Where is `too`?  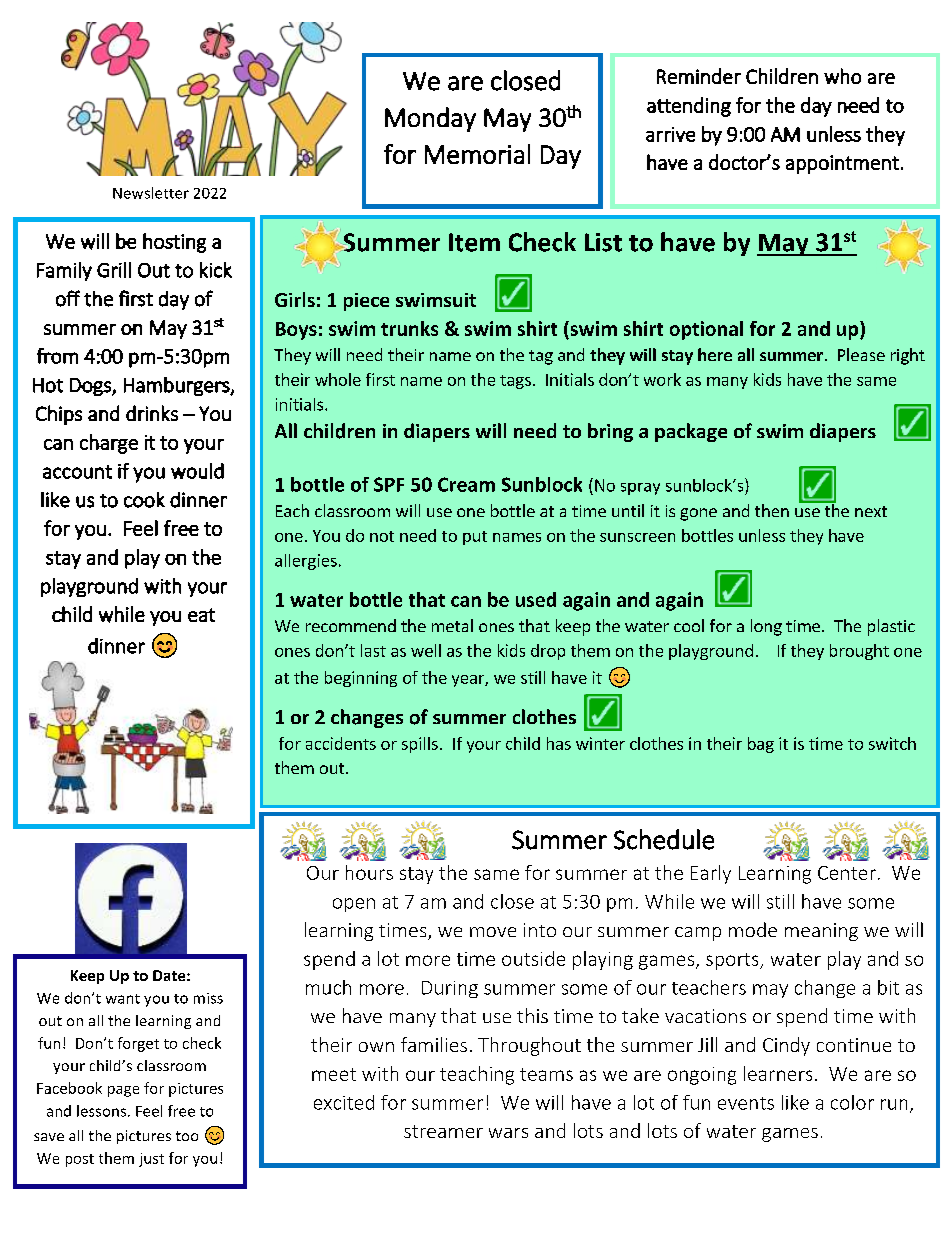
too is located at coordinates (187, 1136).
